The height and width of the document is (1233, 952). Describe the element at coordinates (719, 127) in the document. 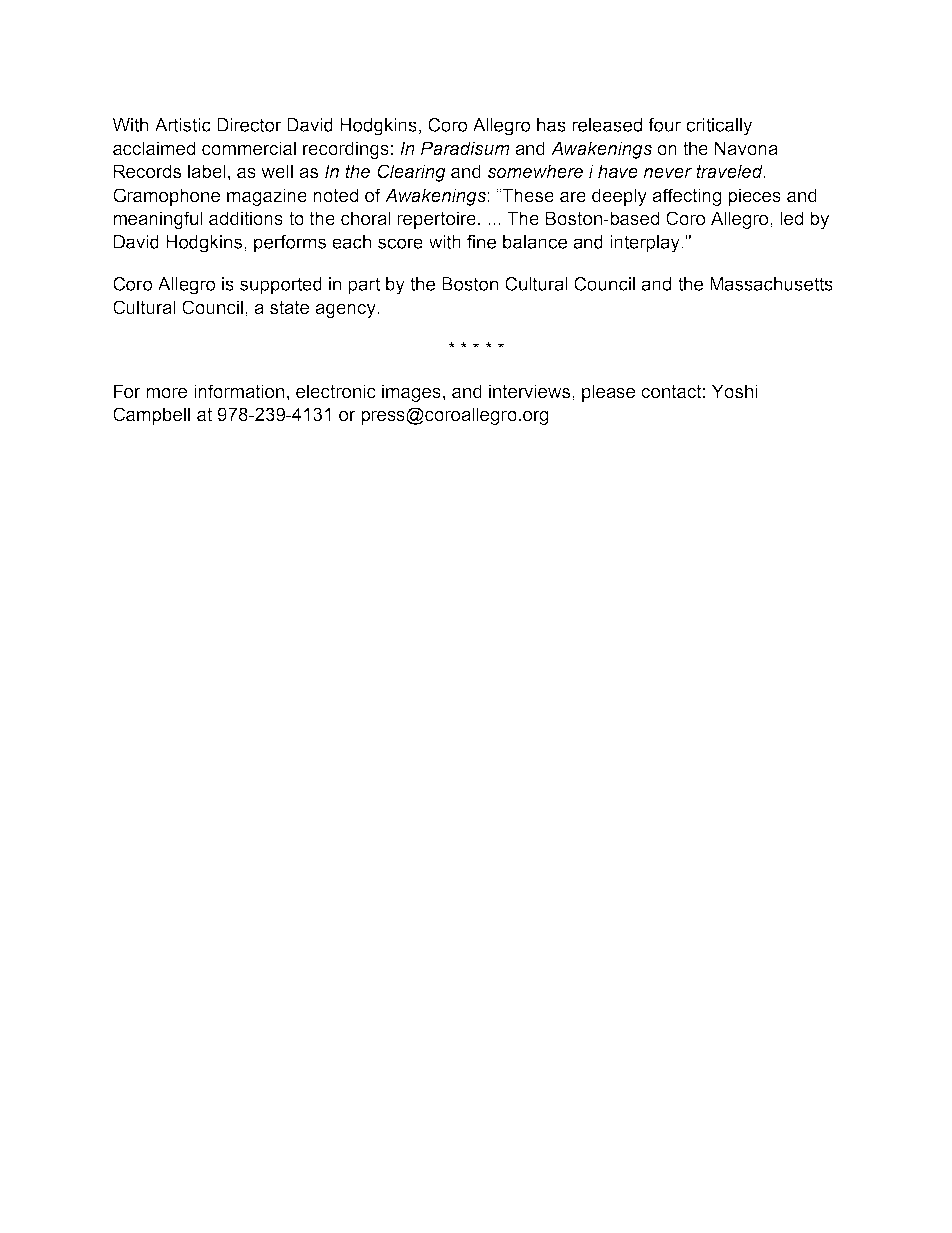

I see `critically` at that location.
